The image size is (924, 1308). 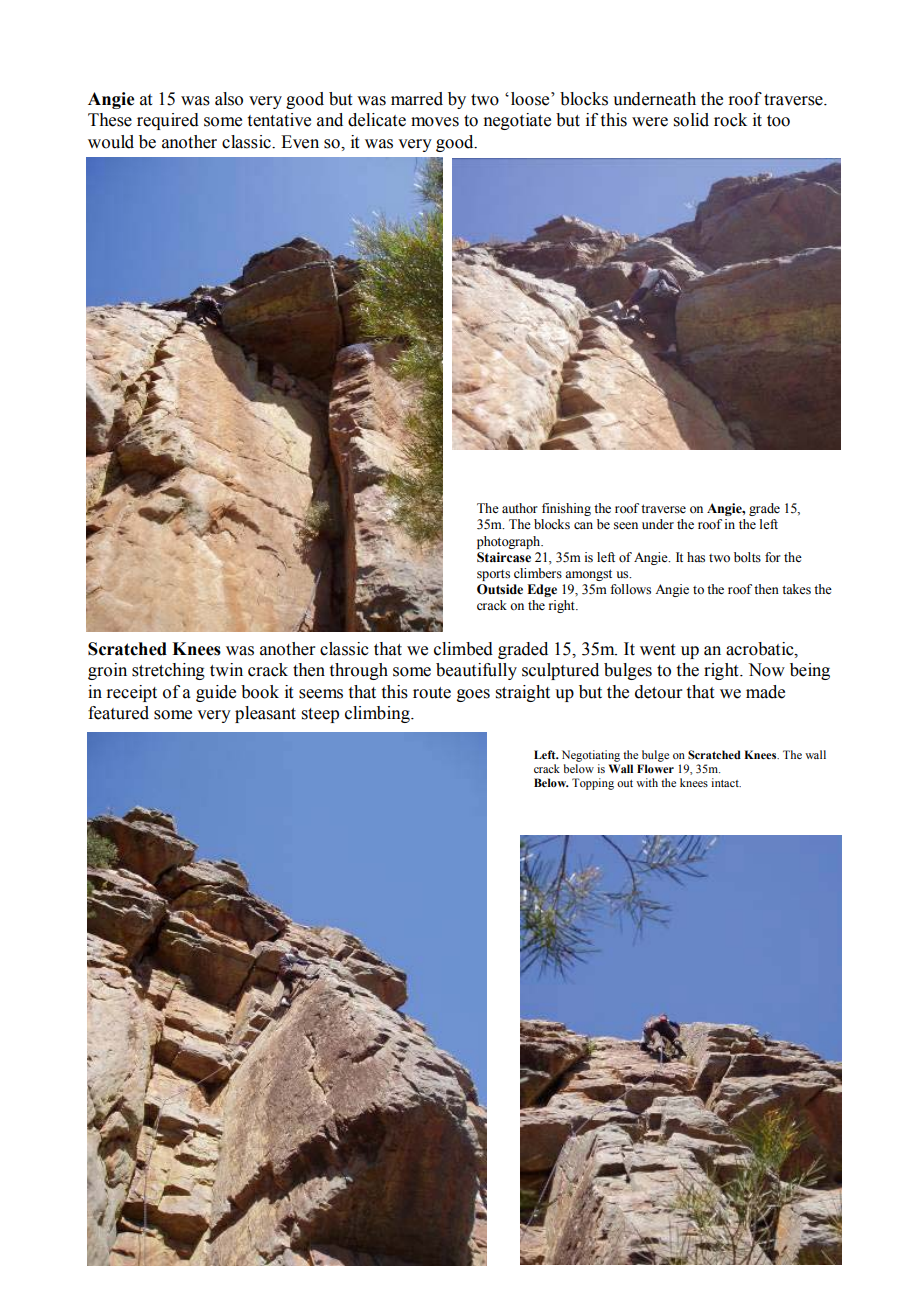 I want to click on bolts, so click(x=747, y=557).
